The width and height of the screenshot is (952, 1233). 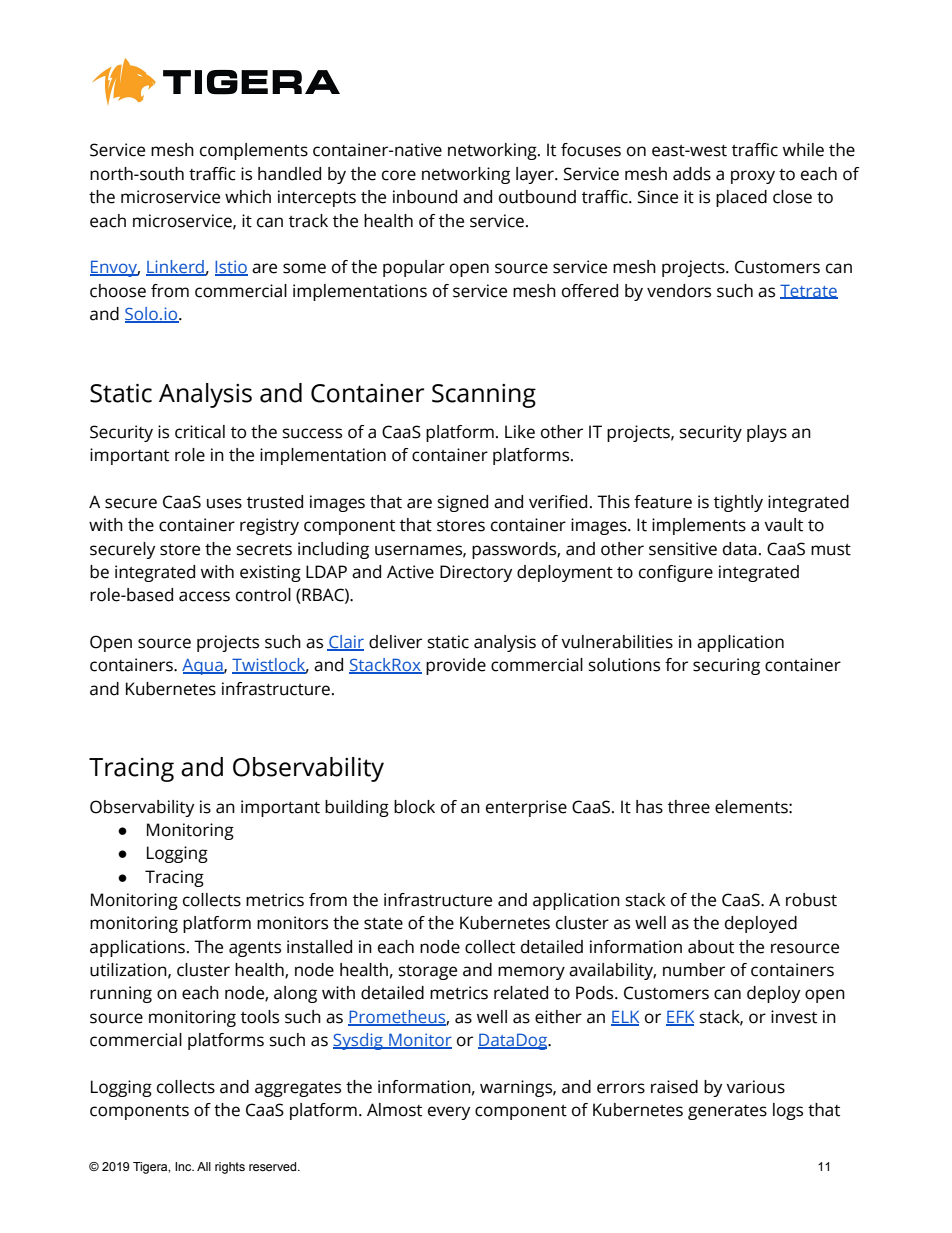 What do you see at coordinates (230, 1168) in the screenshot?
I see `rights` at bounding box center [230, 1168].
